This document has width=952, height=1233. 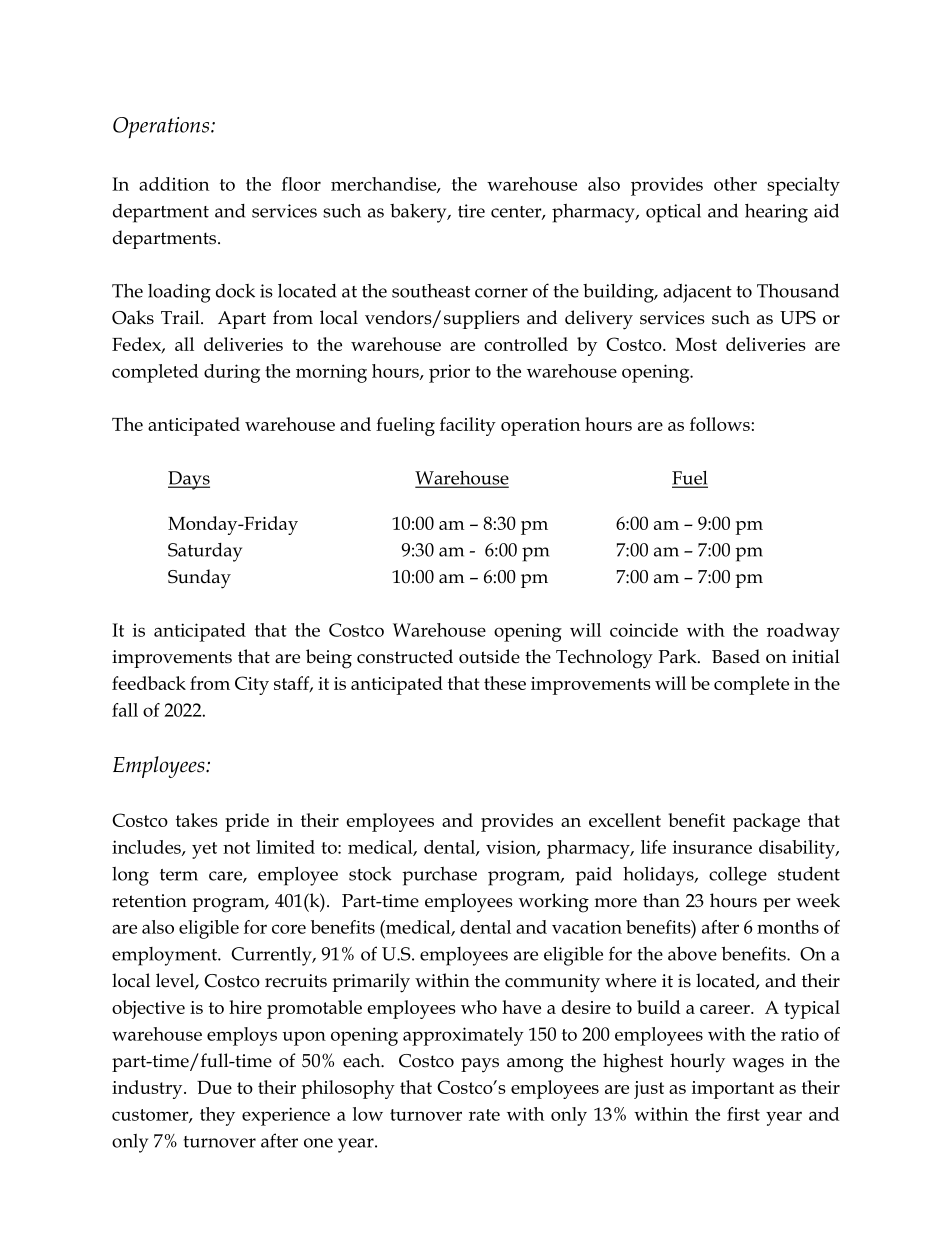 I want to click on Based, so click(x=736, y=656).
